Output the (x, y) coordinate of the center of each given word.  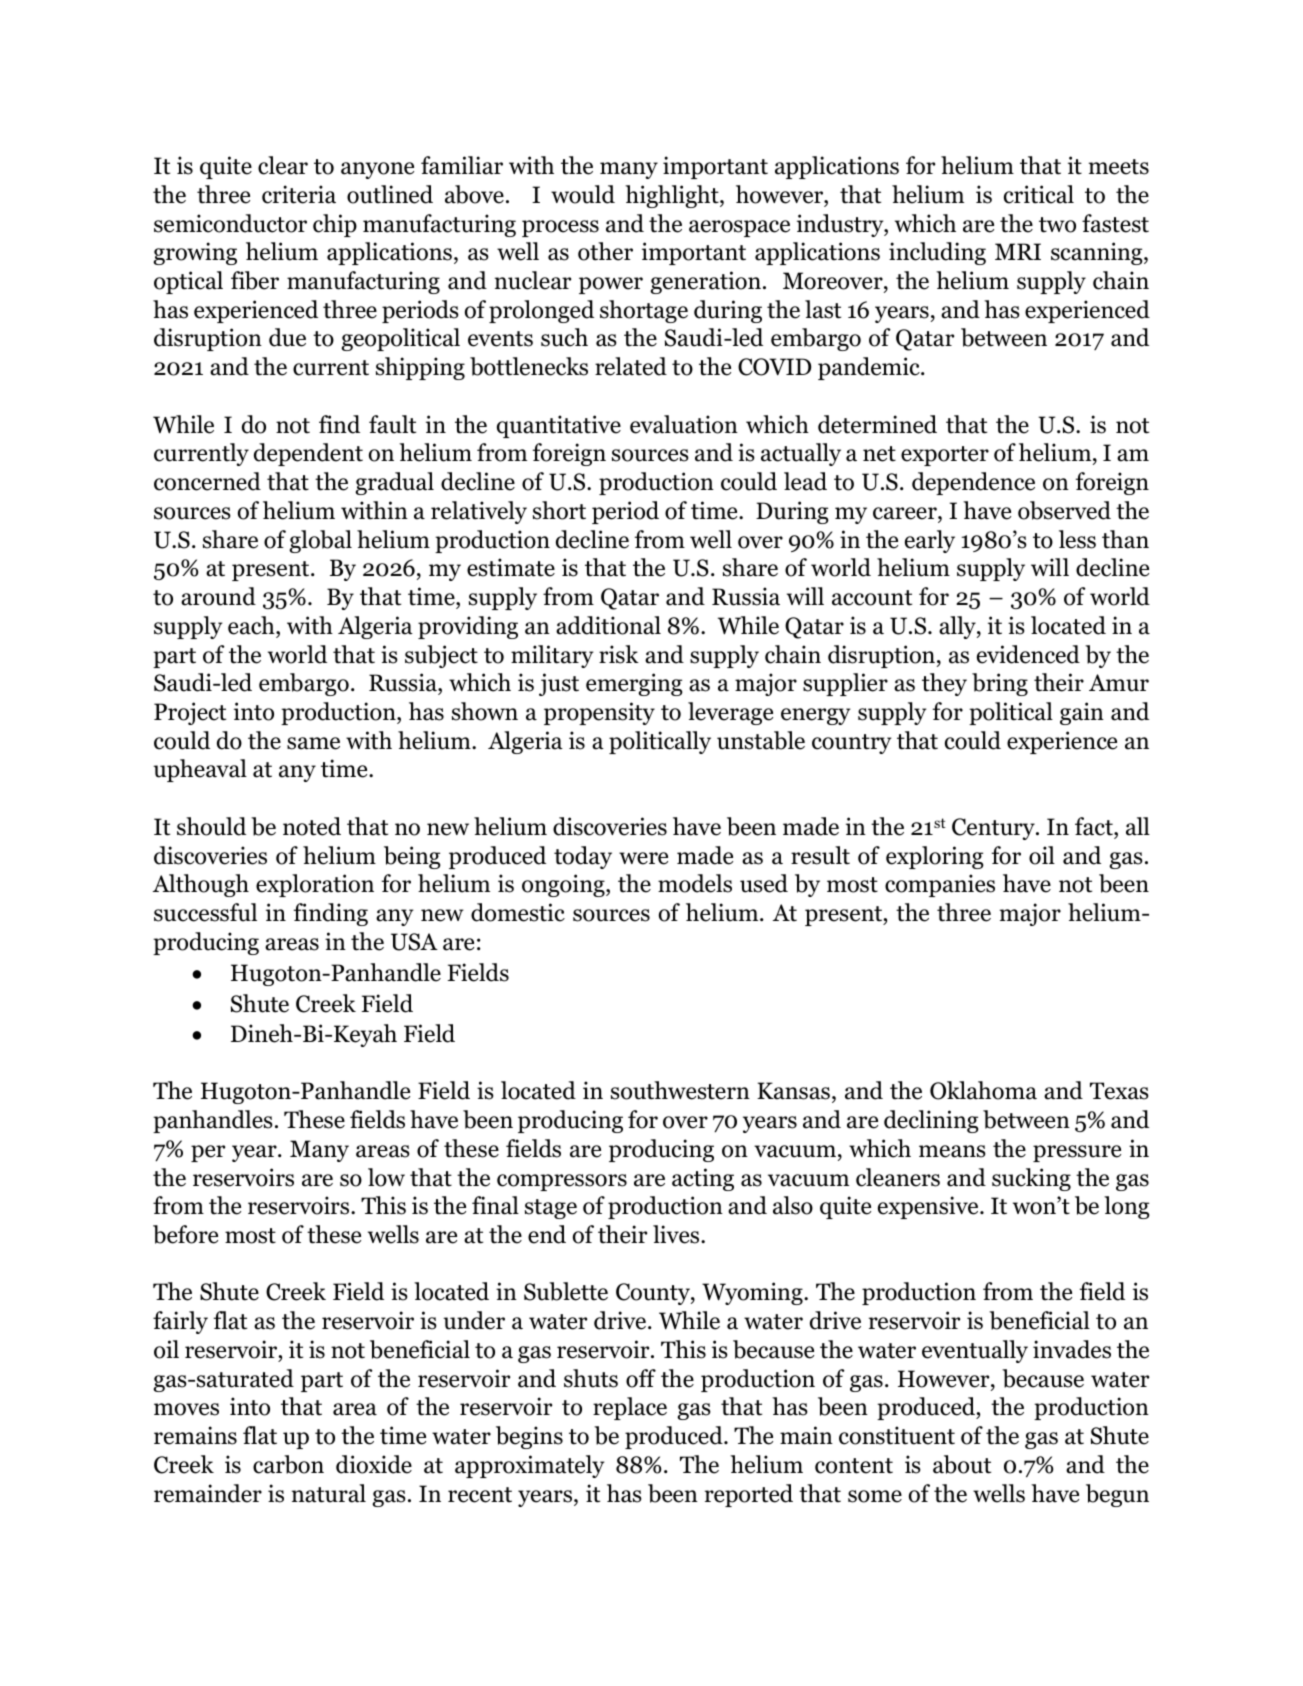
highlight (673, 196)
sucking (1031, 1179)
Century (994, 829)
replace (630, 1408)
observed (1064, 510)
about (962, 1464)
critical (1039, 194)
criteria (299, 194)
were (643, 858)
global (320, 541)
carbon (288, 1464)
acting (703, 1179)
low (386, 1177)
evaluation (684, 424)
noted (312, 826)
